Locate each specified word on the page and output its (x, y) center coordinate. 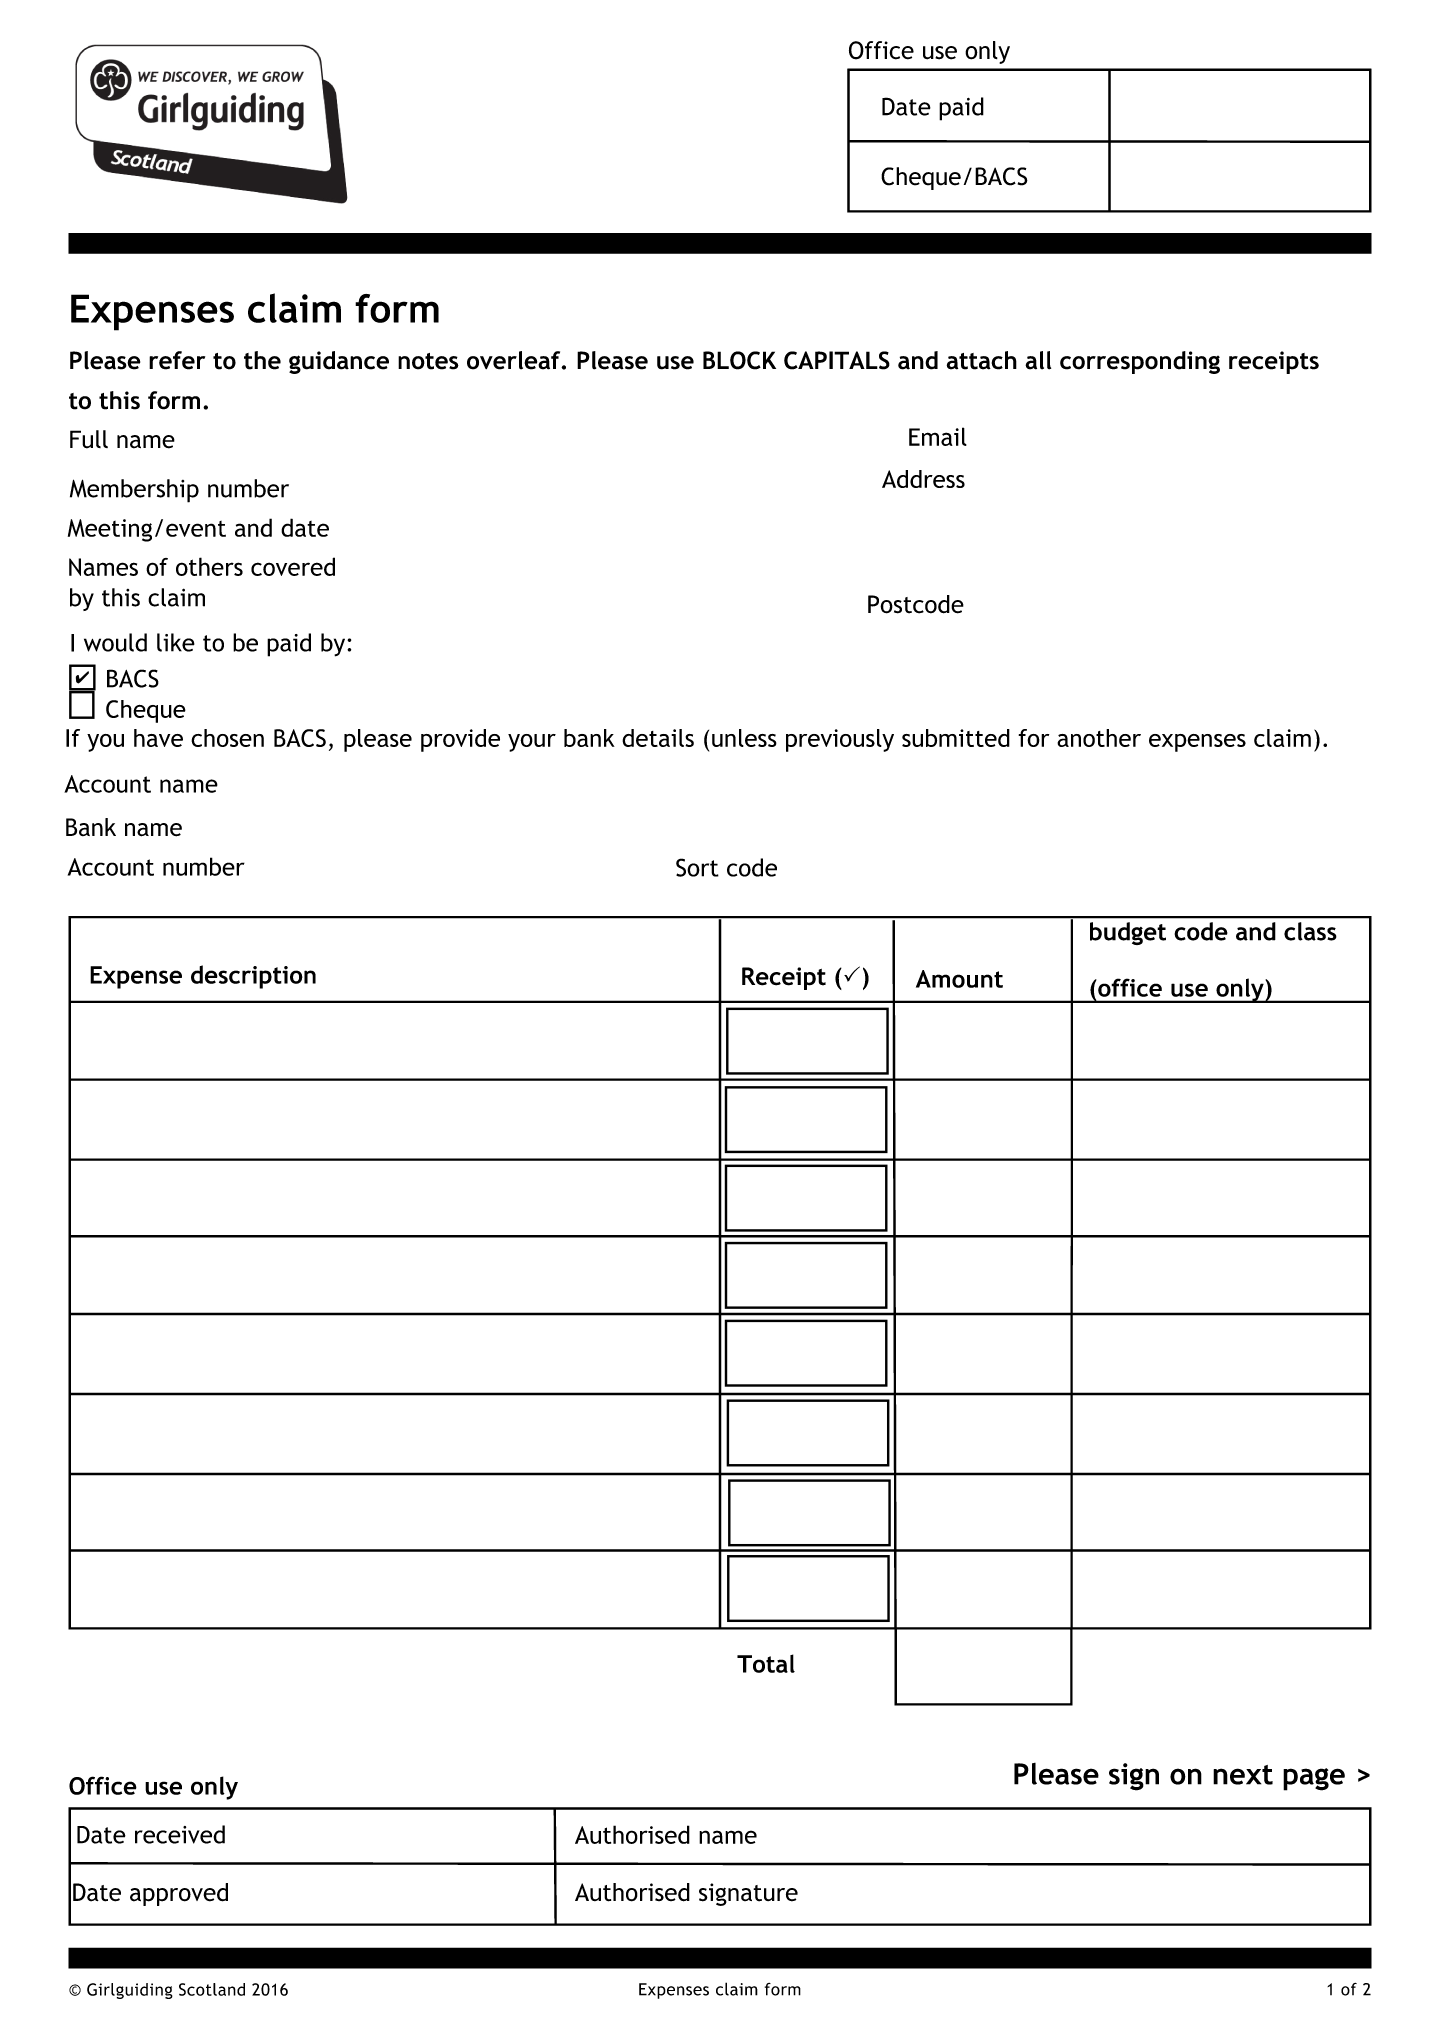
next (1243, 1775)
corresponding (1140, 362)
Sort (697, 867)
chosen (227, 738)
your (532, 743)
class (1310, 931)
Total (766, 1663)
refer (177, 360)
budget (1128, 933)
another (1099, 738)
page (1314, 1779)
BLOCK (739, 360)
